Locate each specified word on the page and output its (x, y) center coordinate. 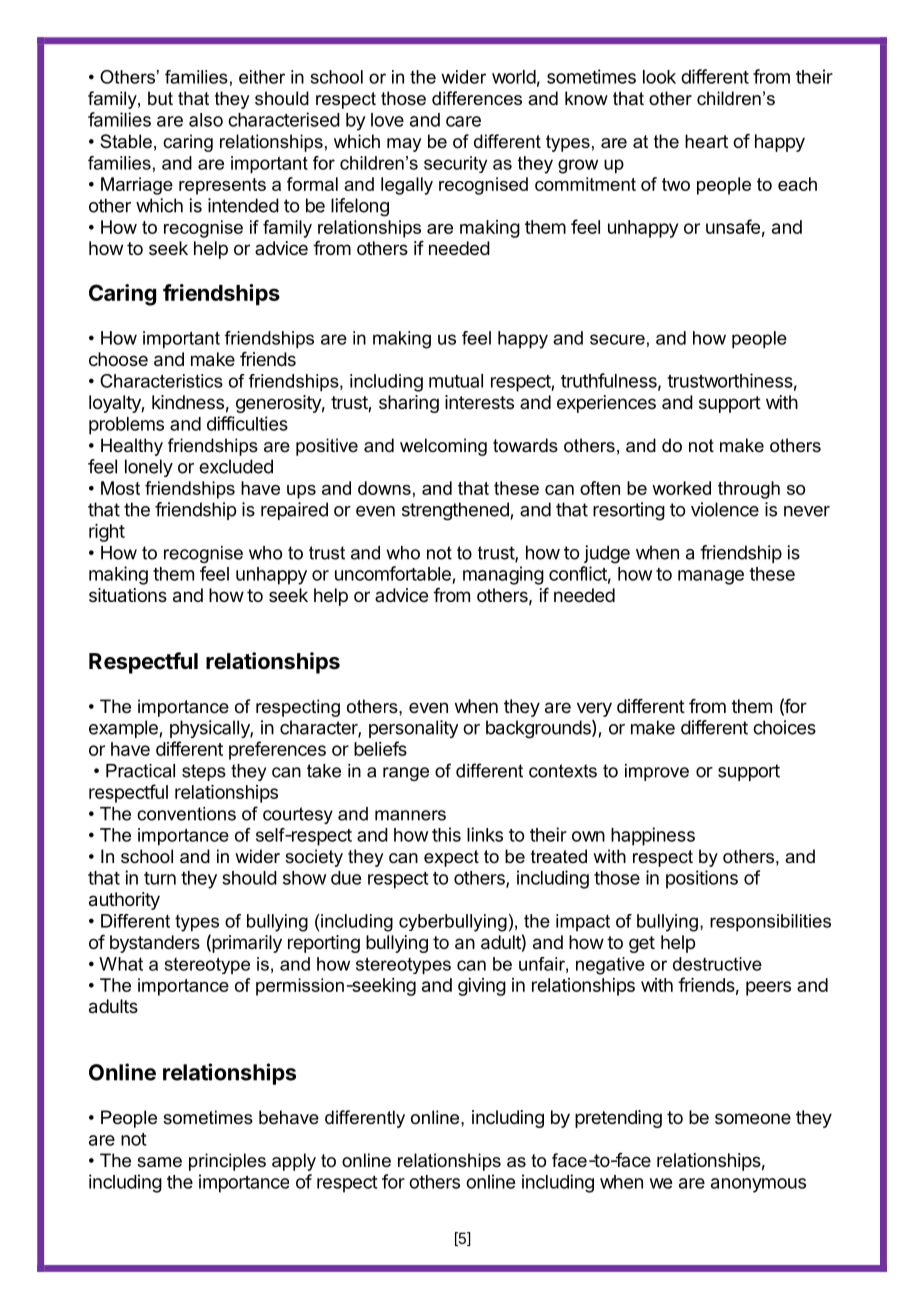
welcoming (443, 447)
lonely (149, 468)
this (446, 834)
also (206, 120)
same (159, 1162)
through (749, 490)
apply (294, 1162)
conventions (186, 814)
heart (706, 141)
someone (753, 1118)
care (463, 121)
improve (657, 772)
